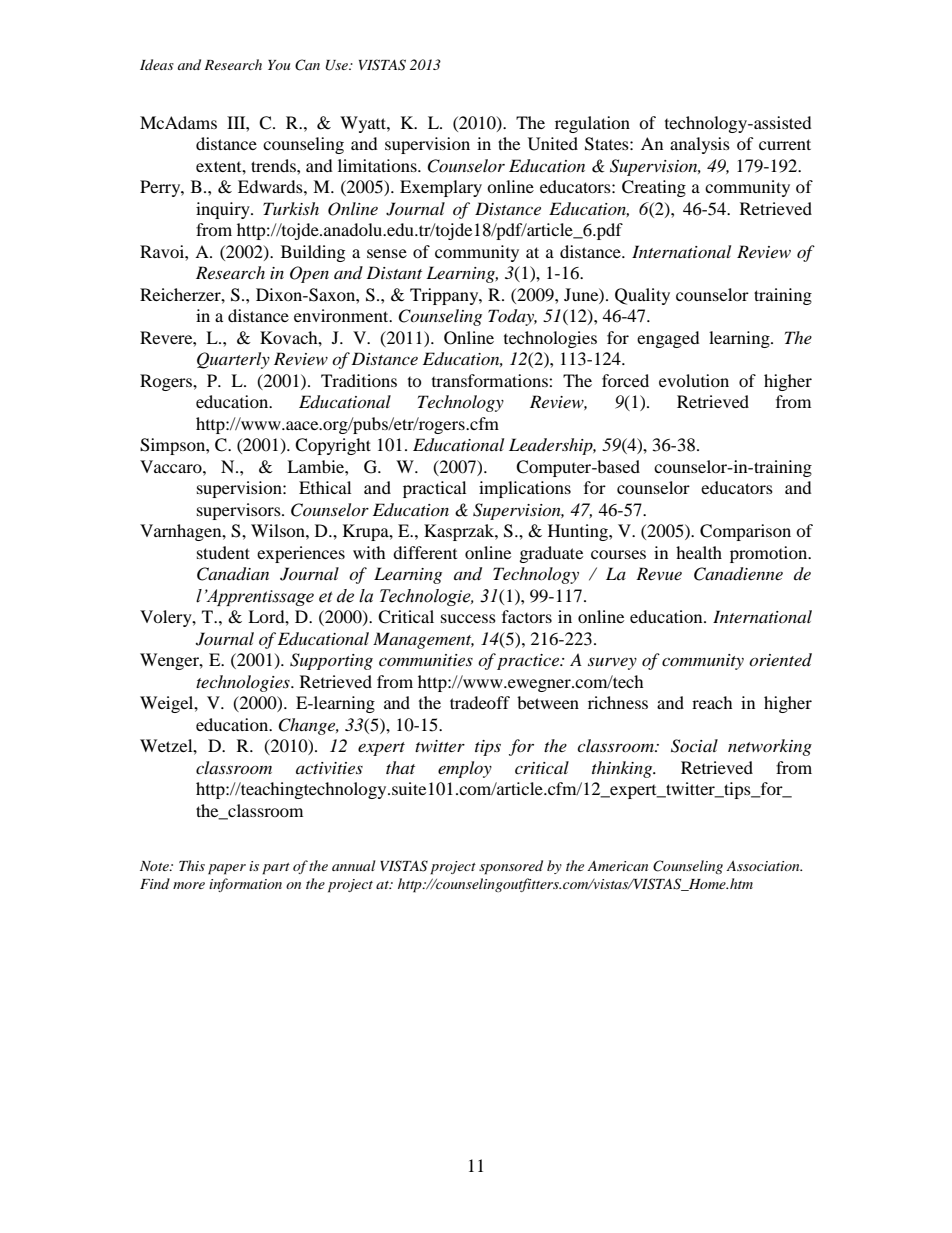 Image resolution: width=952 pixels, height=1233 pixels. What do you see at coordinates (491, 380) in the screenshot?
I see `transformations` at bounding box center [491, 380].
